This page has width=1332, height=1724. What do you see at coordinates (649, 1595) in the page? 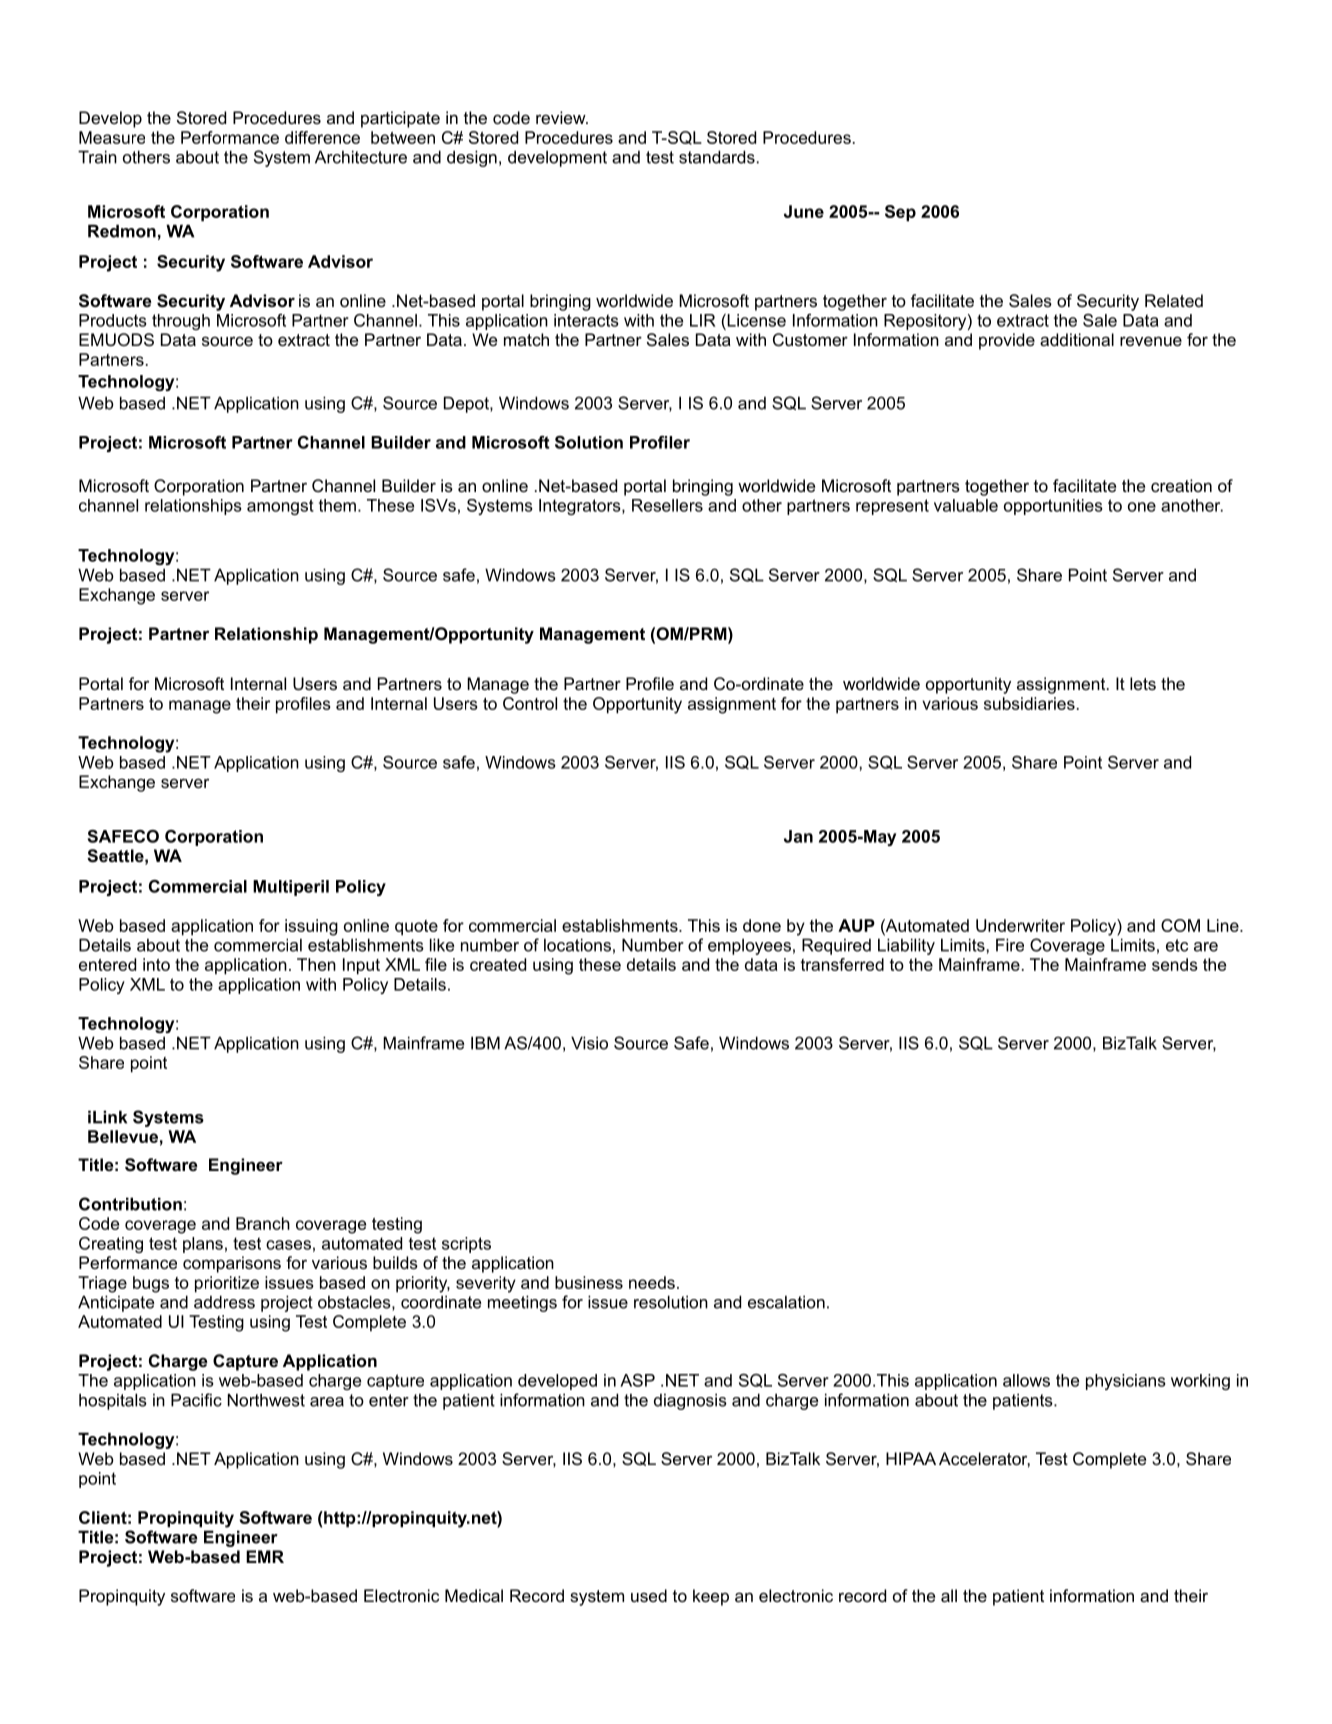
I see `used` at bounding box center [649, 1595].
